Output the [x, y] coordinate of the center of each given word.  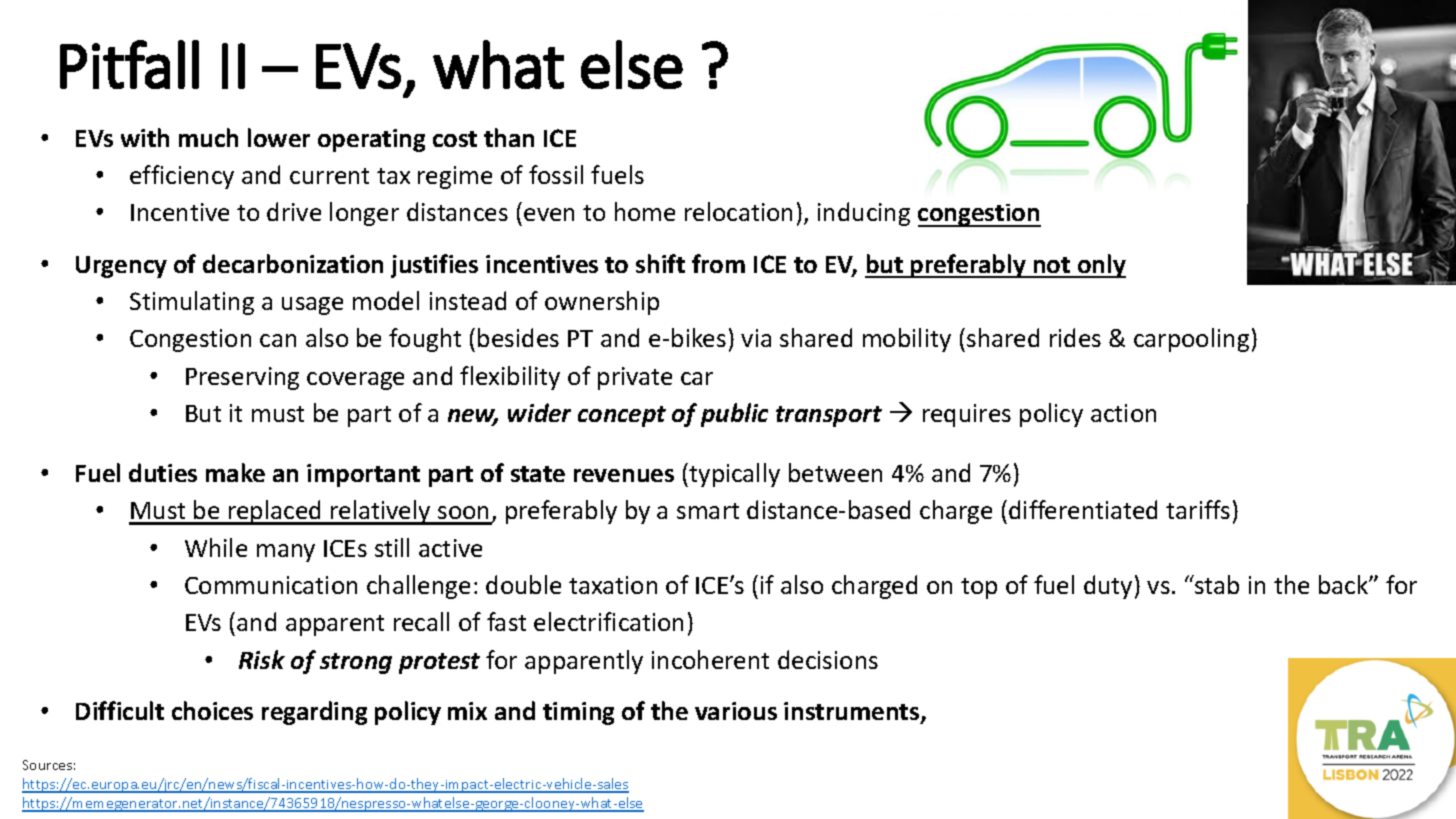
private [635, 378]
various [736, 711]
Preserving [242, 378]
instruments [853, 712]
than [509, 137]
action [1123, 413]
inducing [864, 214]
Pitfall [129, 64]
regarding [314, 713]
